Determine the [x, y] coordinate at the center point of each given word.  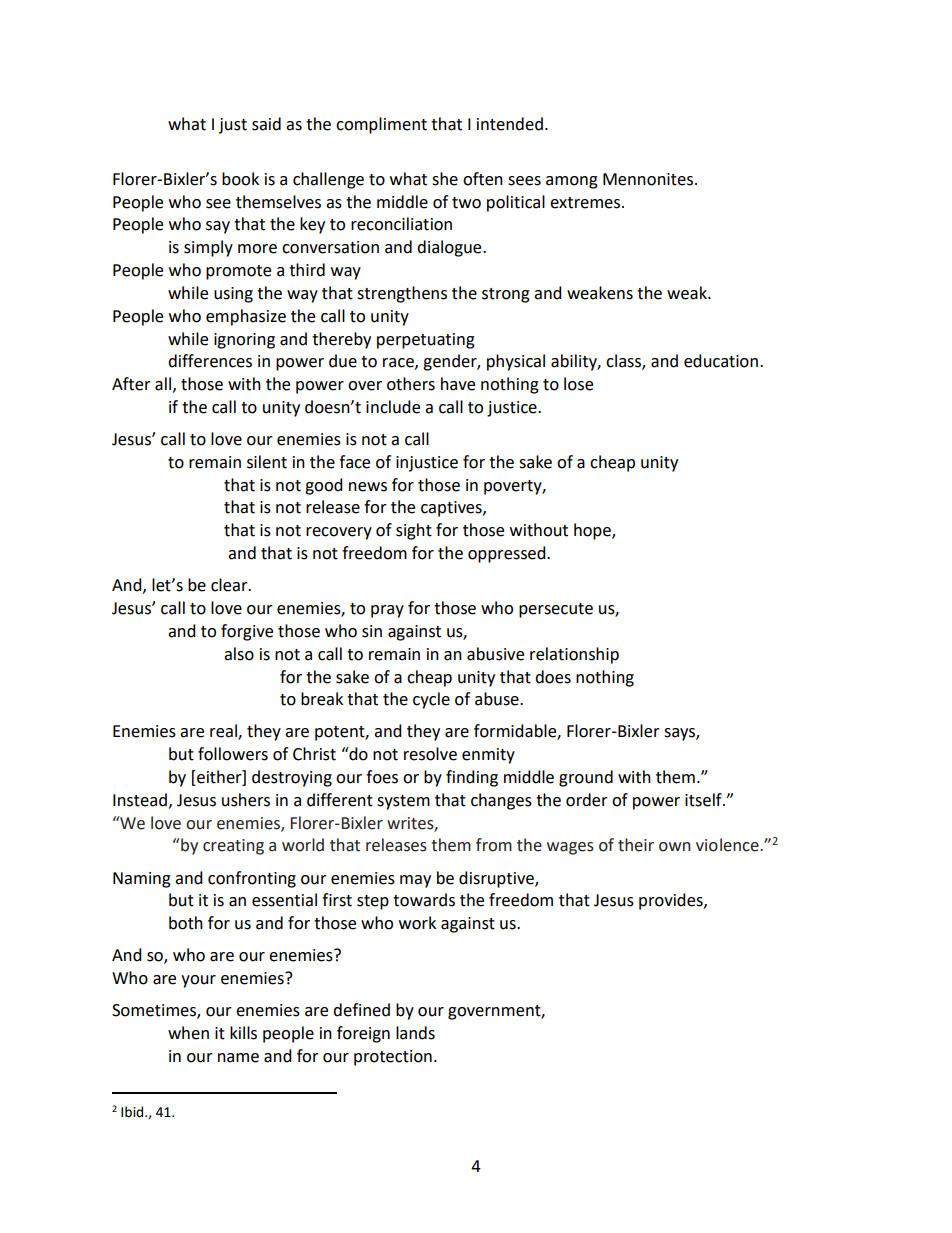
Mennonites [648, 179]
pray [387, 611]
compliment [381, 125]
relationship [574, 655]
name [238, 1058]
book [240, 179]
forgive [247, 632]
